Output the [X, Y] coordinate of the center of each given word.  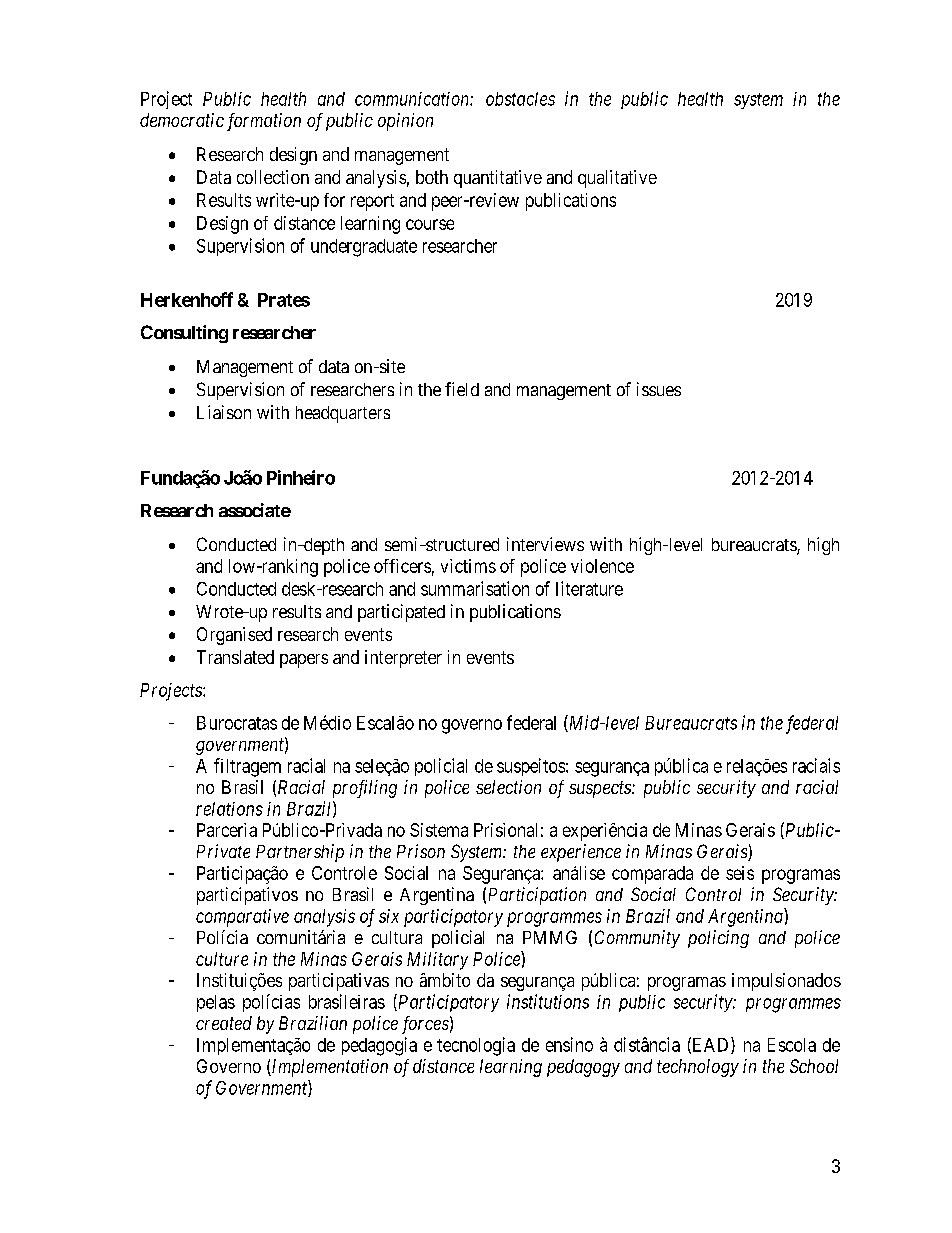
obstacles [520, 99]
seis [740, 873]
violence [602, 566]
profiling [365, 789]
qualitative [617, 179]
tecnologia [476, 1046]
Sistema [439, 830]
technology [698, 1068]
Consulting [184, 334]
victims [468, 566]
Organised [234, 636]
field [462, 389]
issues [659, 389]
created [224, 1023]
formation [264, 122]
